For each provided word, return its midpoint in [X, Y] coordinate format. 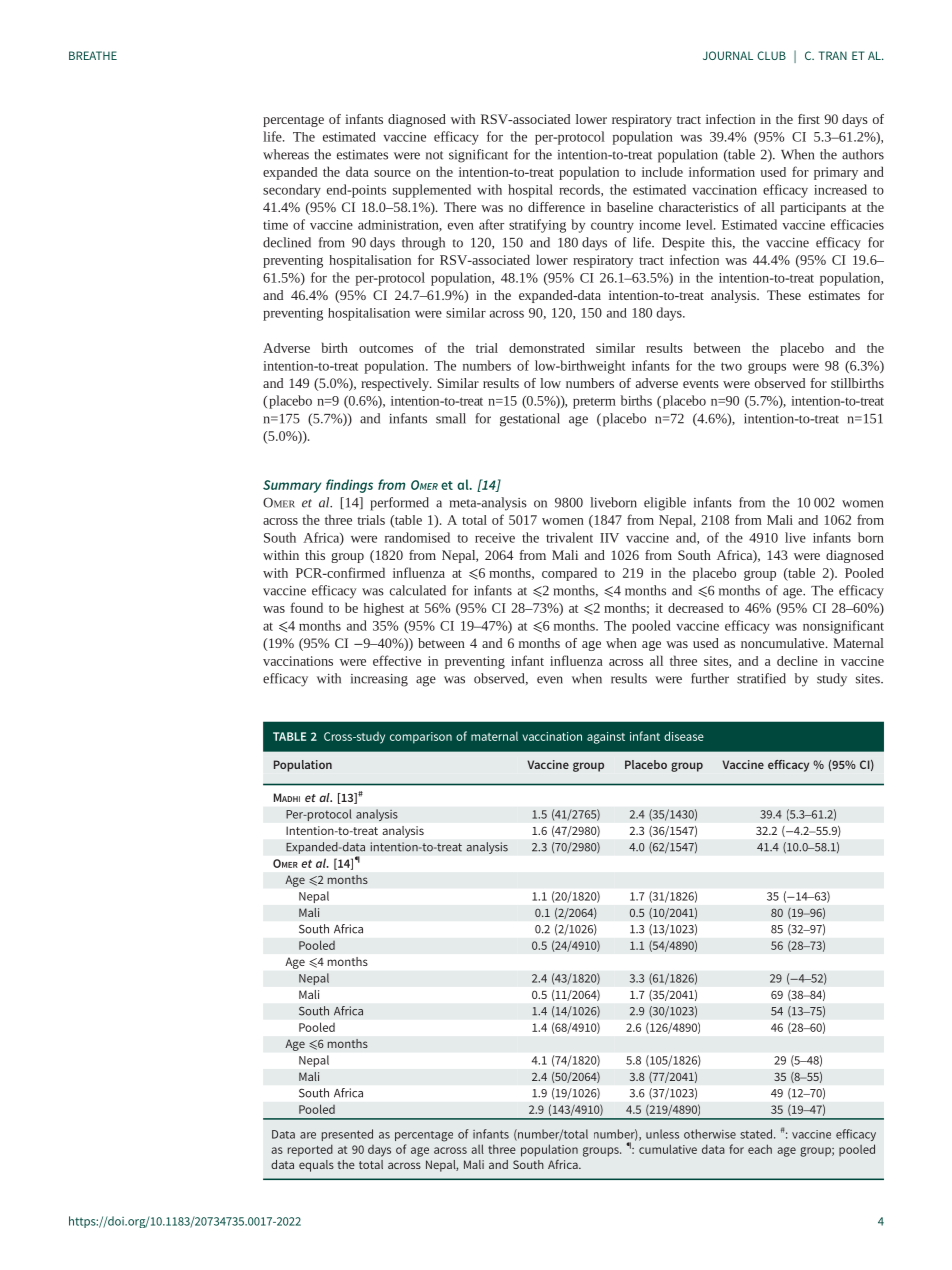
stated [756, 1134]
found [306, 607]
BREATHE [93, 55]
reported [310, 1150]
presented [347, 1135]
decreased [695, 608]
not [434, 155]
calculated [418, 590]
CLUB [771, 55]
